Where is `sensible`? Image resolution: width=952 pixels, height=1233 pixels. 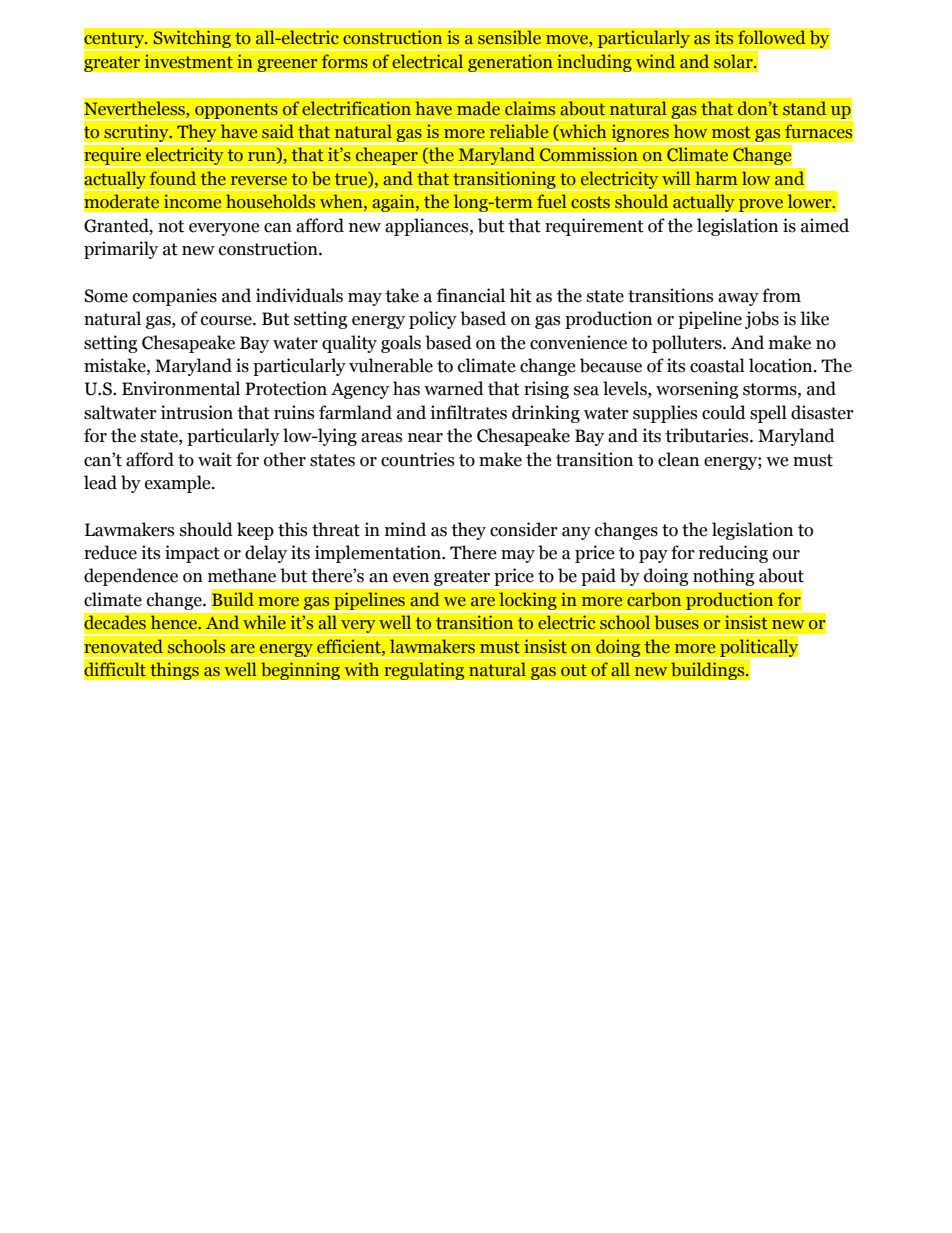 sensible is located at coordinates (509, 37).
